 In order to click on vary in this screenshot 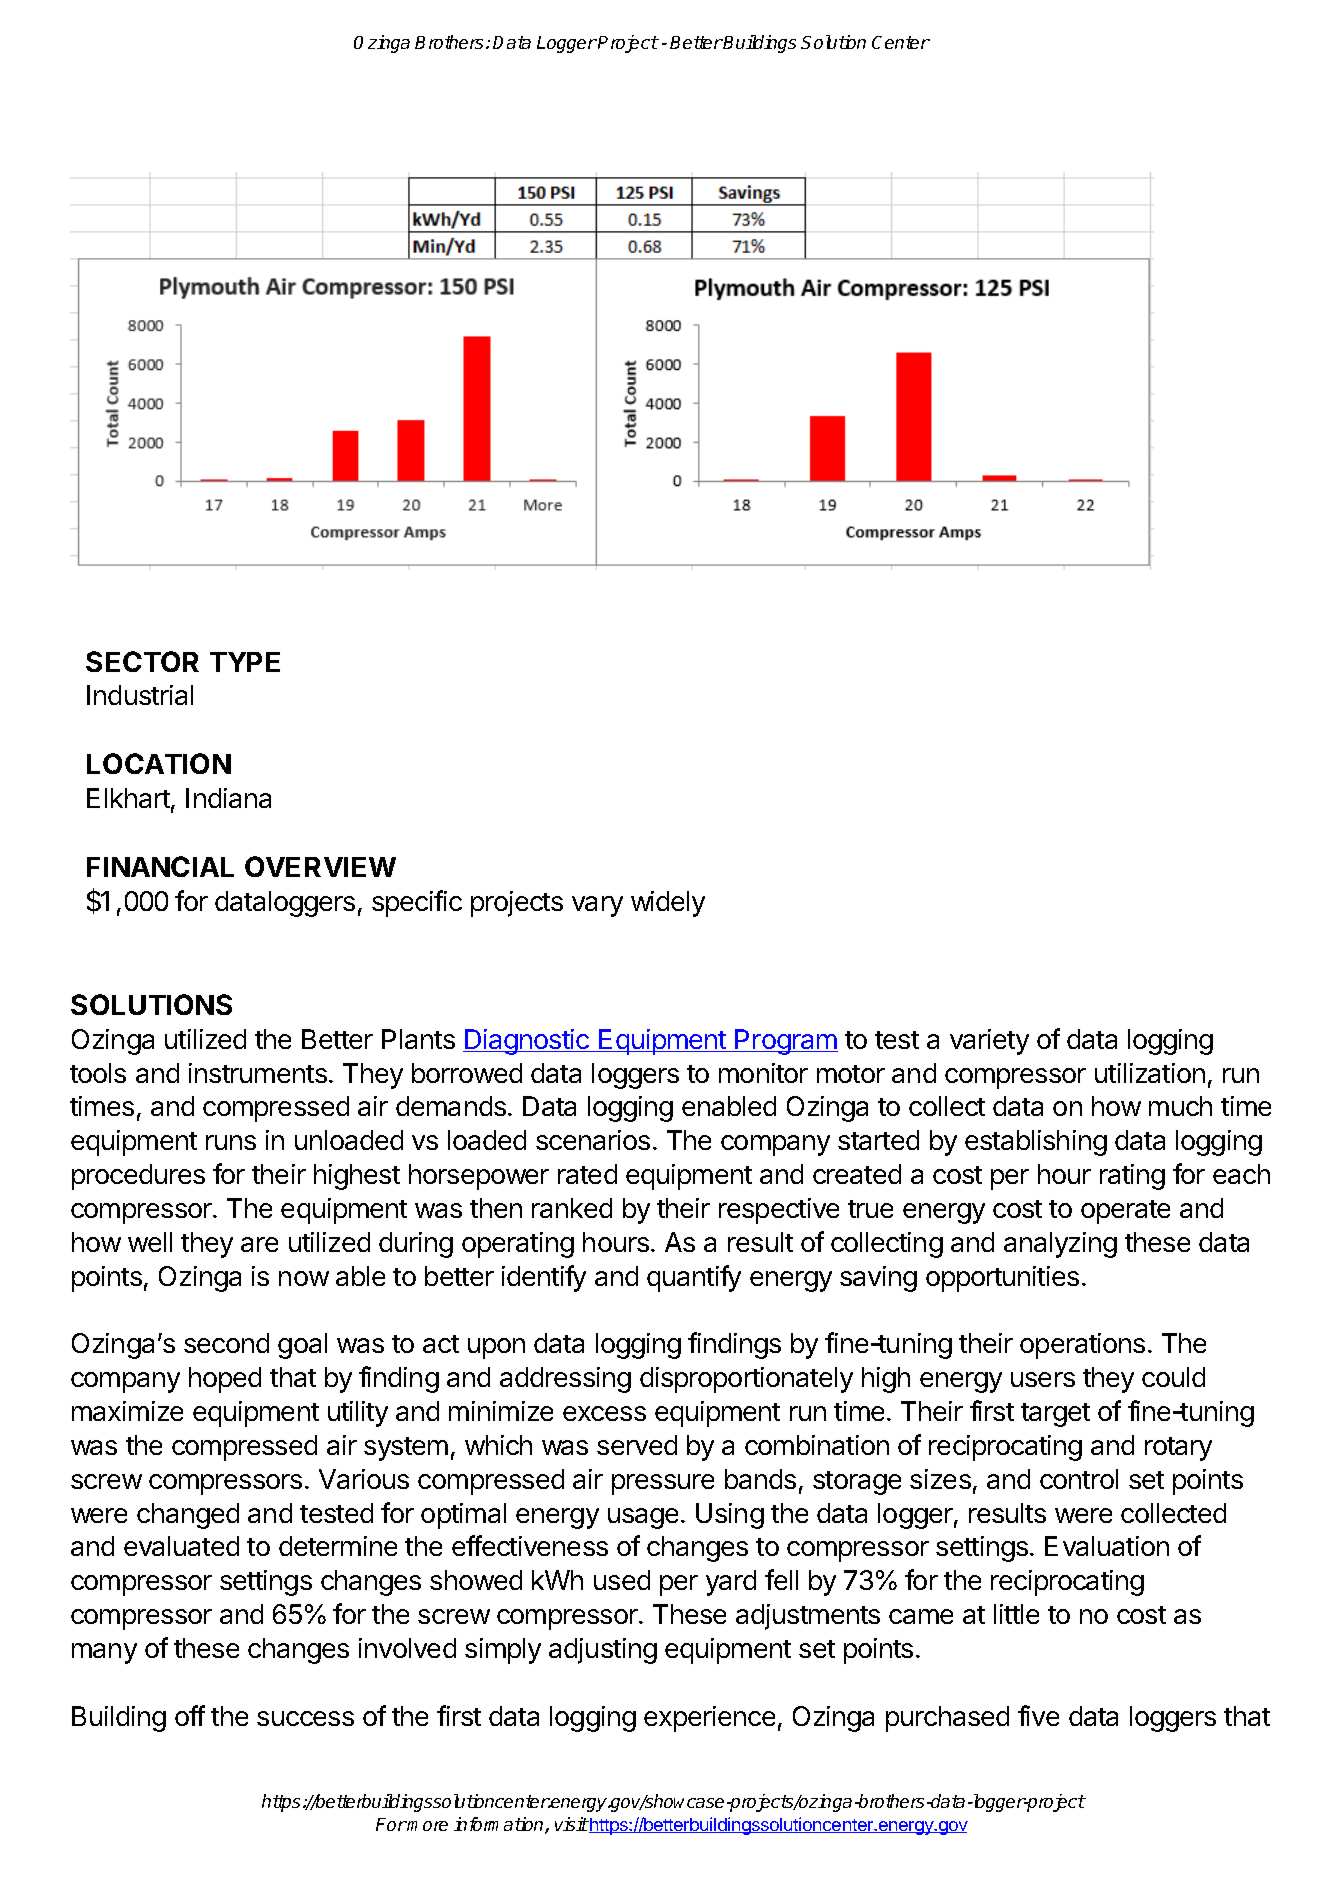, I will do `click(597, 906)`.
